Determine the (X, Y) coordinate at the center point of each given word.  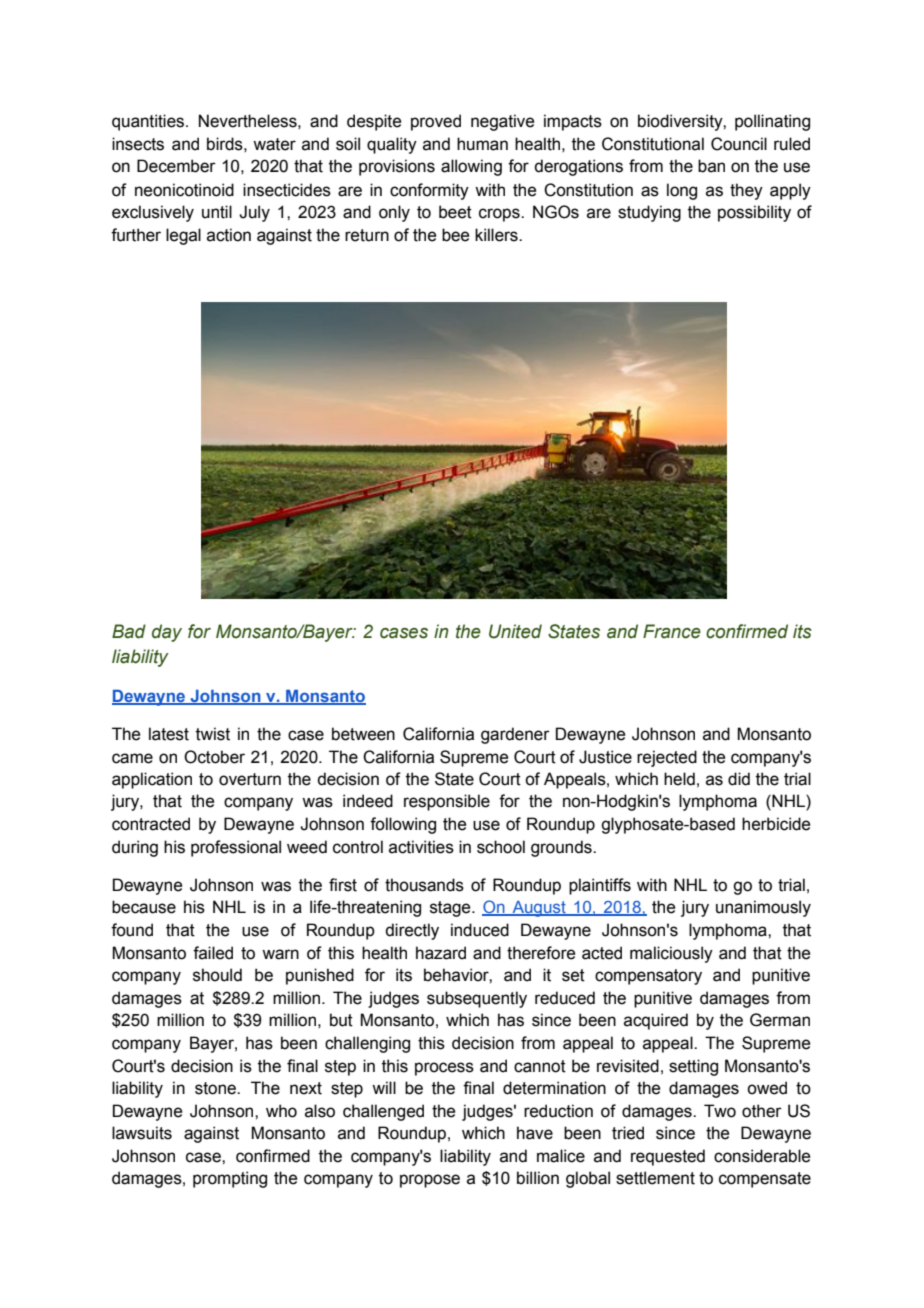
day (167, 633)
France (672, 631)
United (515, 631)
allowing (471, 167)
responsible (447, 802)
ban (711, 166)
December (176, 166)
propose (430, 1181)
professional (236, 848)
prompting (230, 1179)
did (739, 779)
